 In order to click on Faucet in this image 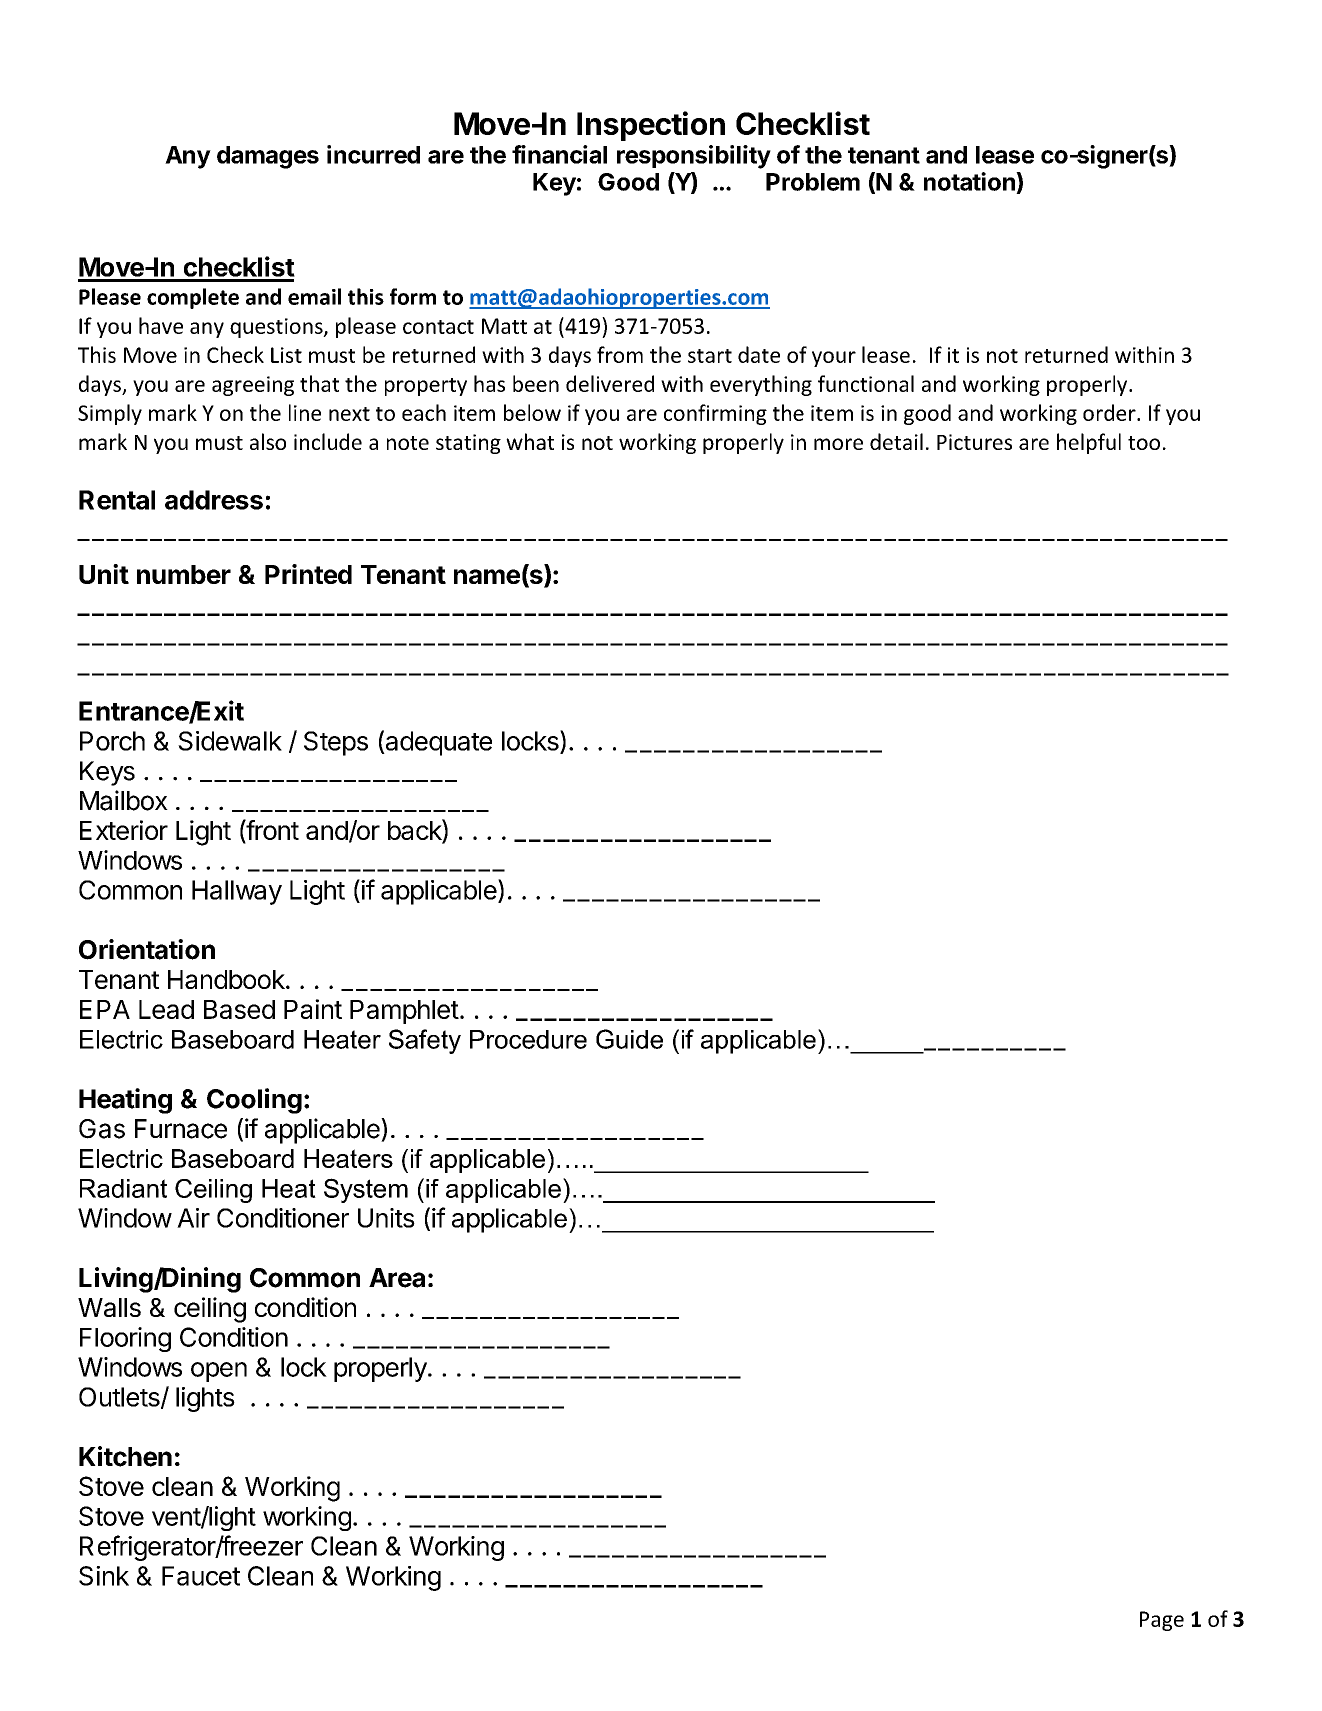, I will do `click(201, 1576)`.
